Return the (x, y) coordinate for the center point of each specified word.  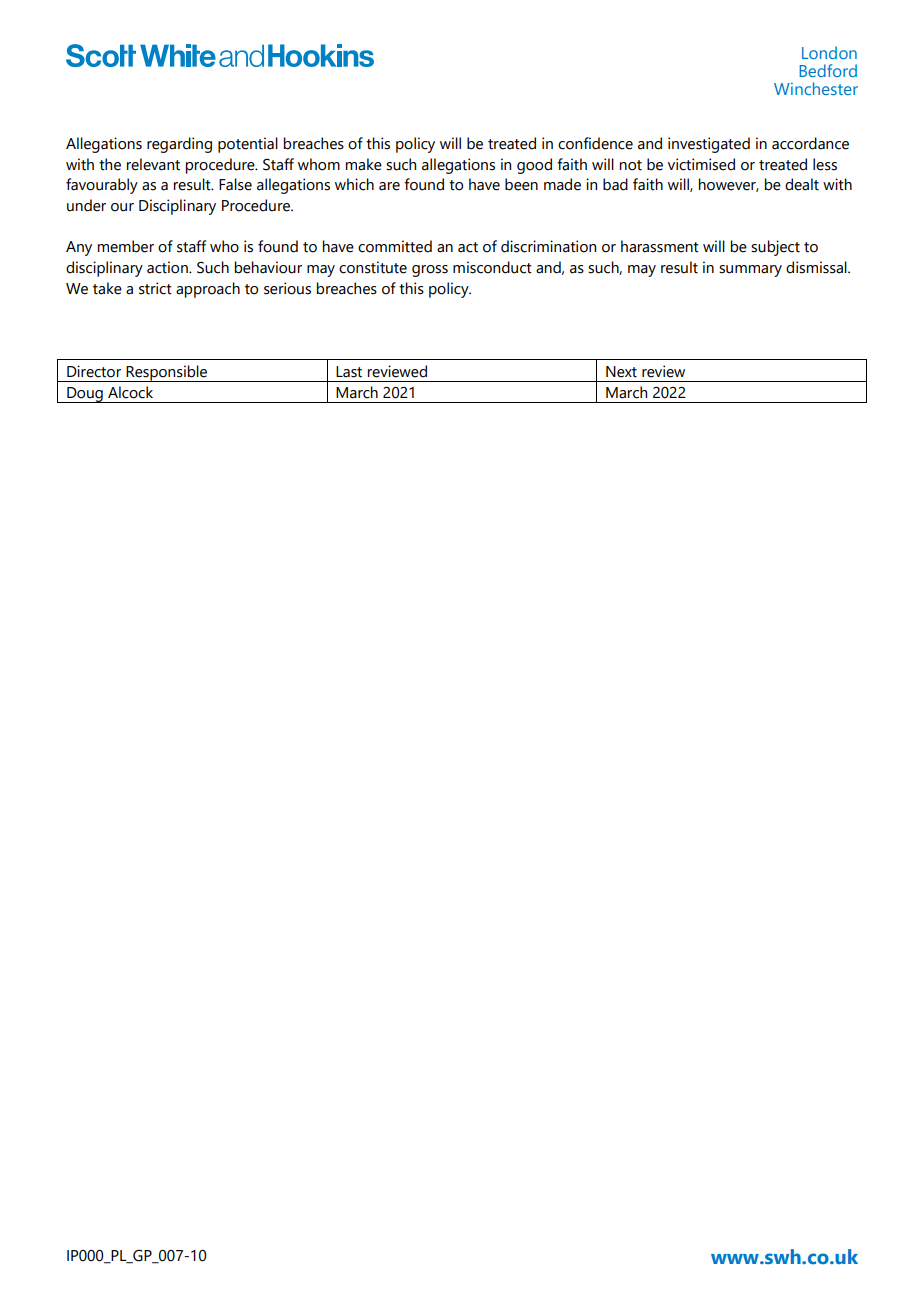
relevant (153, 164)
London (829, 52)
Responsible (167, 373)
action (168, 267)
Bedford (828, 70)
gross (430, 271)
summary (750, 271)
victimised (701, 164)
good (534, 166)
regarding (179, 145)
